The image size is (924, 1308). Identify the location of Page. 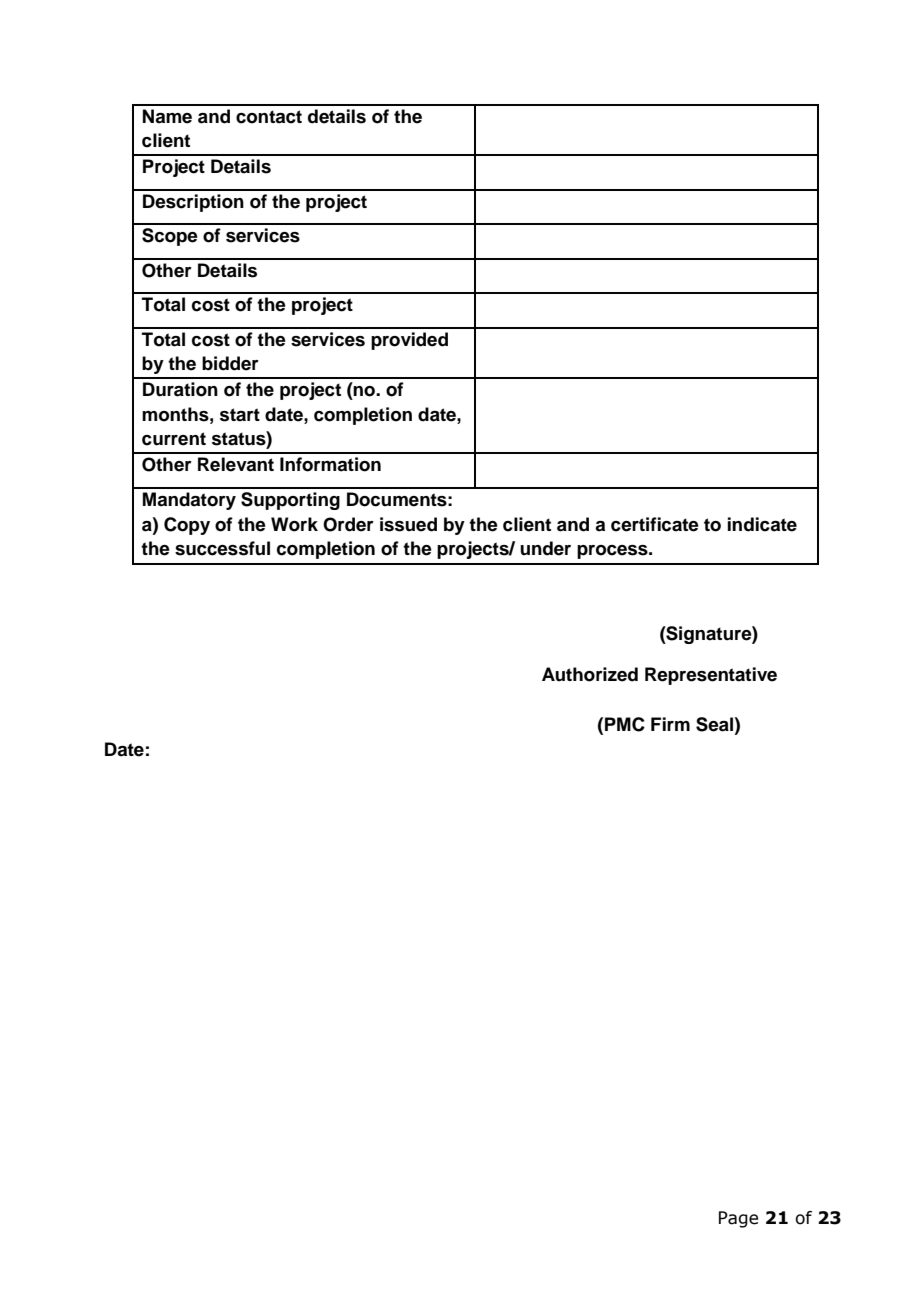
(738, 1219).
